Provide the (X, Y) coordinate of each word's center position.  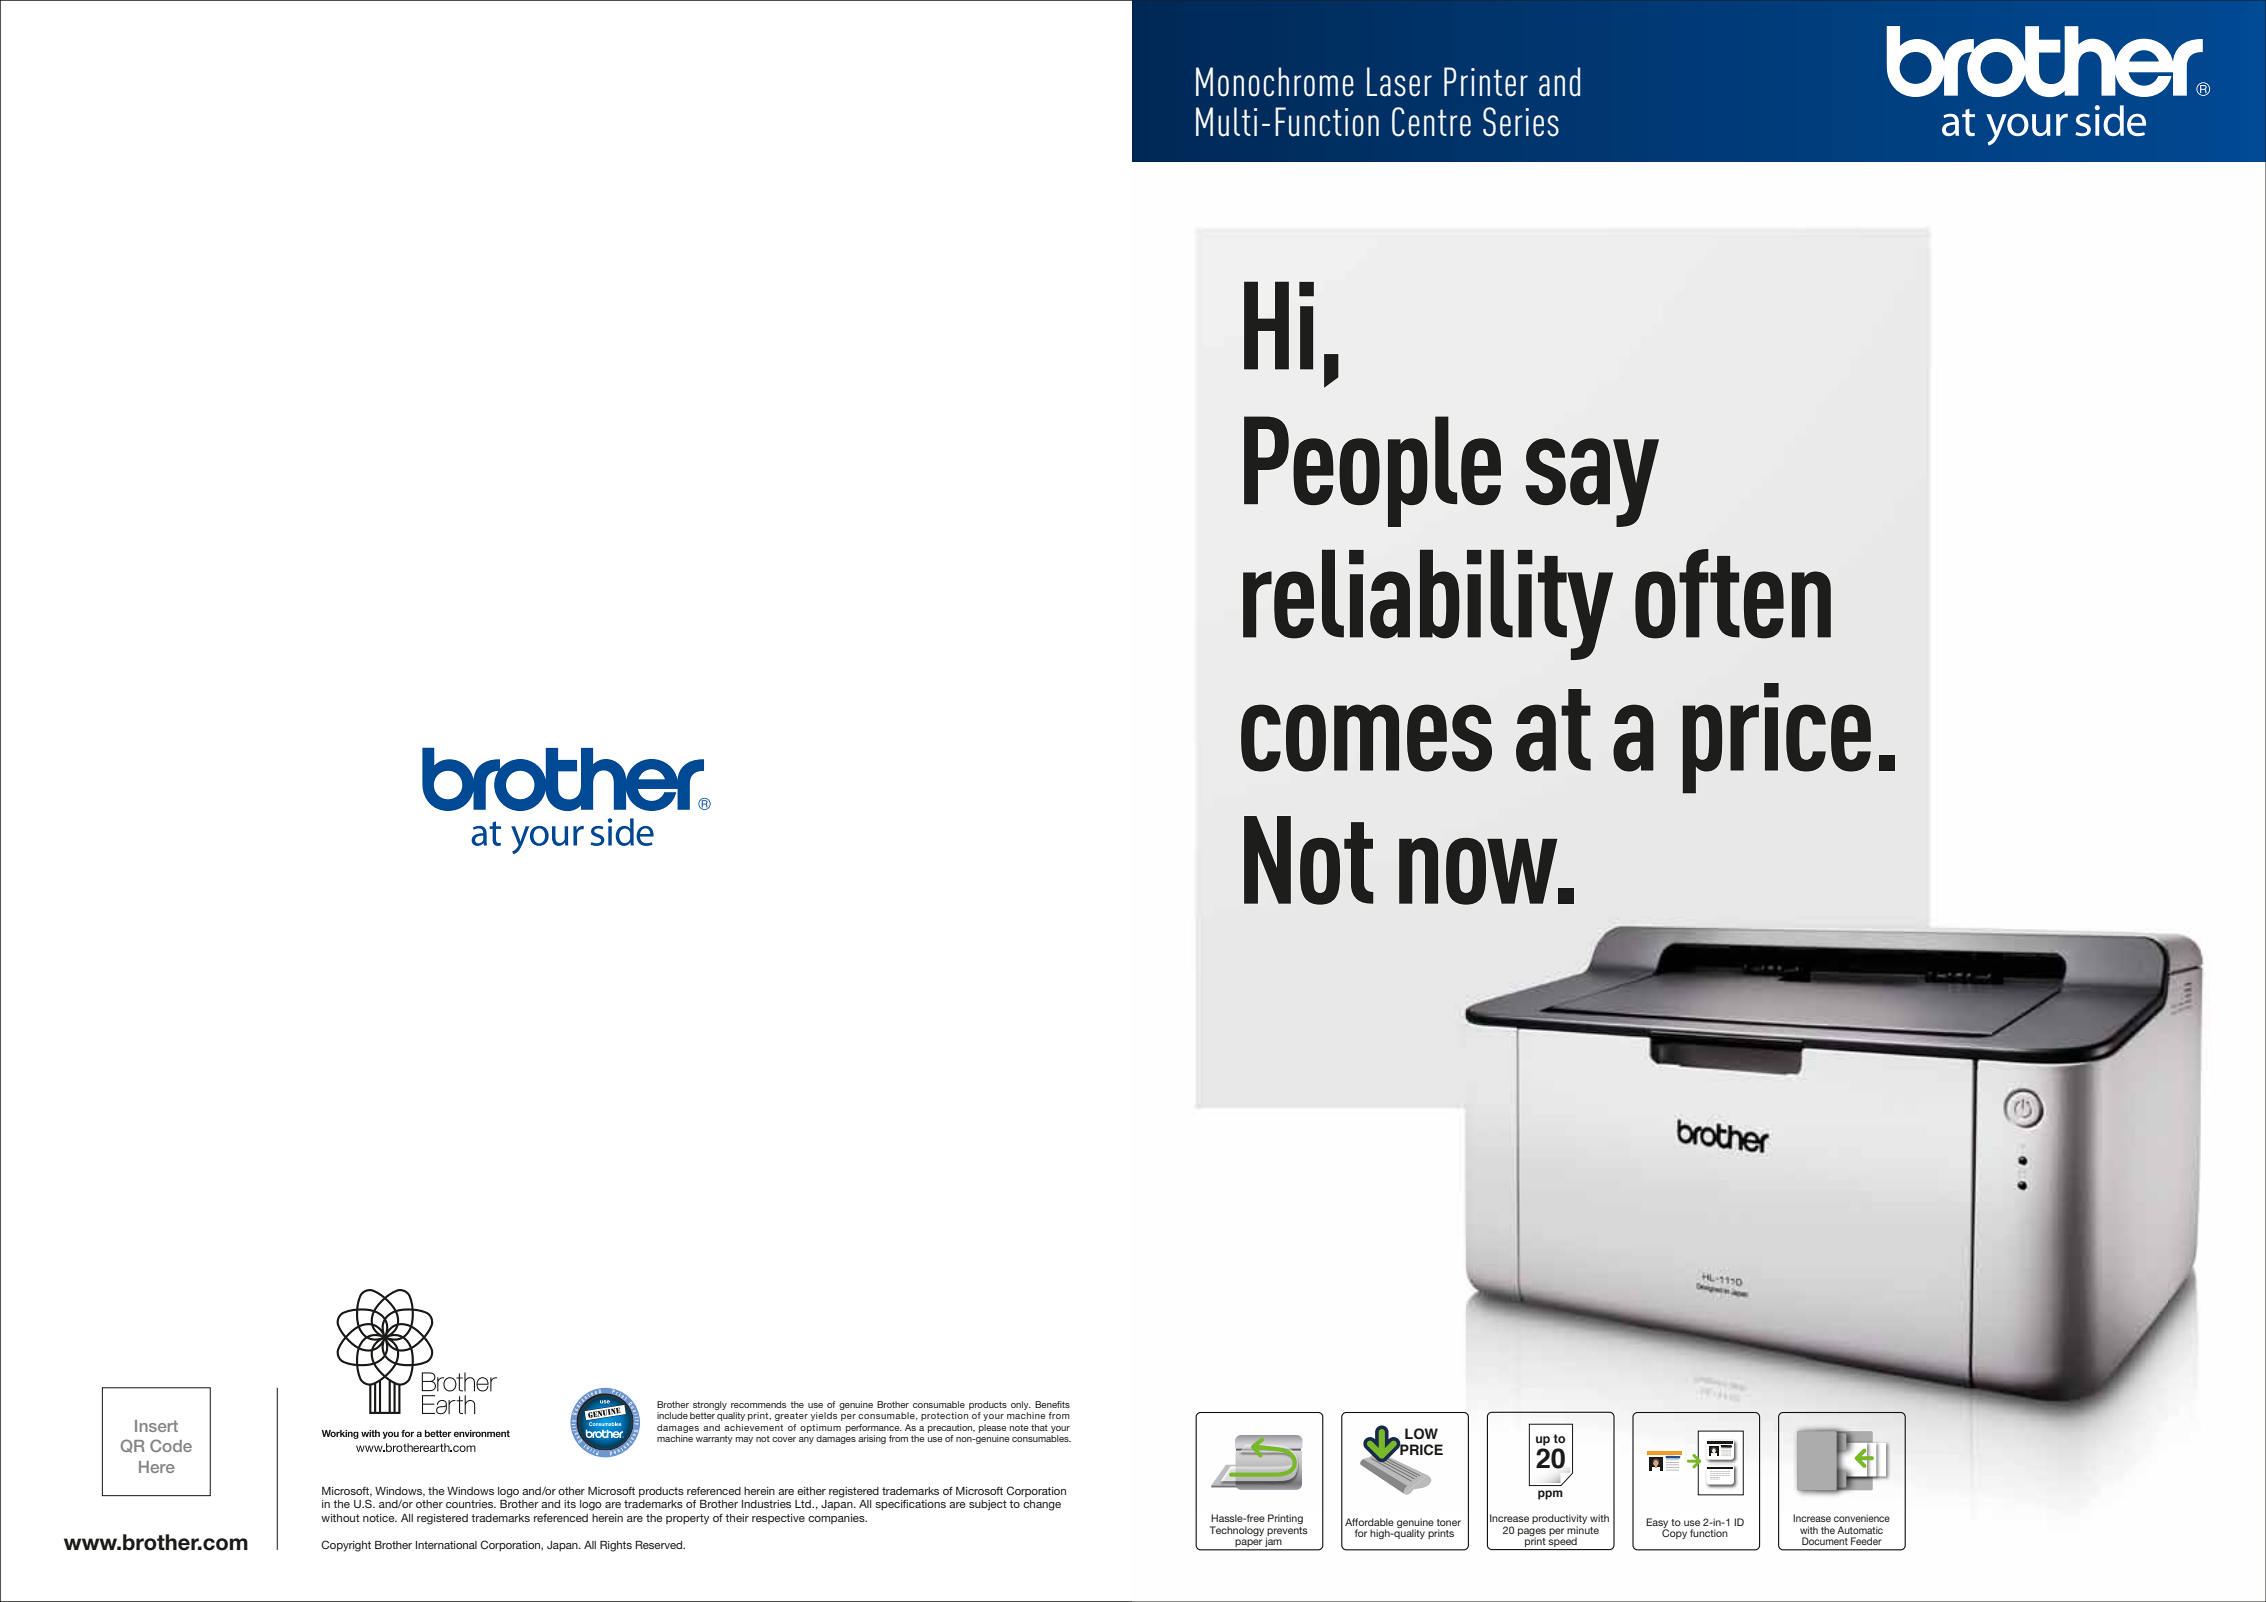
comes (1366, 738)
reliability (1428, 604)
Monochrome (1275, 82)
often (1733, 594)
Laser (1399, 82)
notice (380, 1518)
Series (1521, 122)
